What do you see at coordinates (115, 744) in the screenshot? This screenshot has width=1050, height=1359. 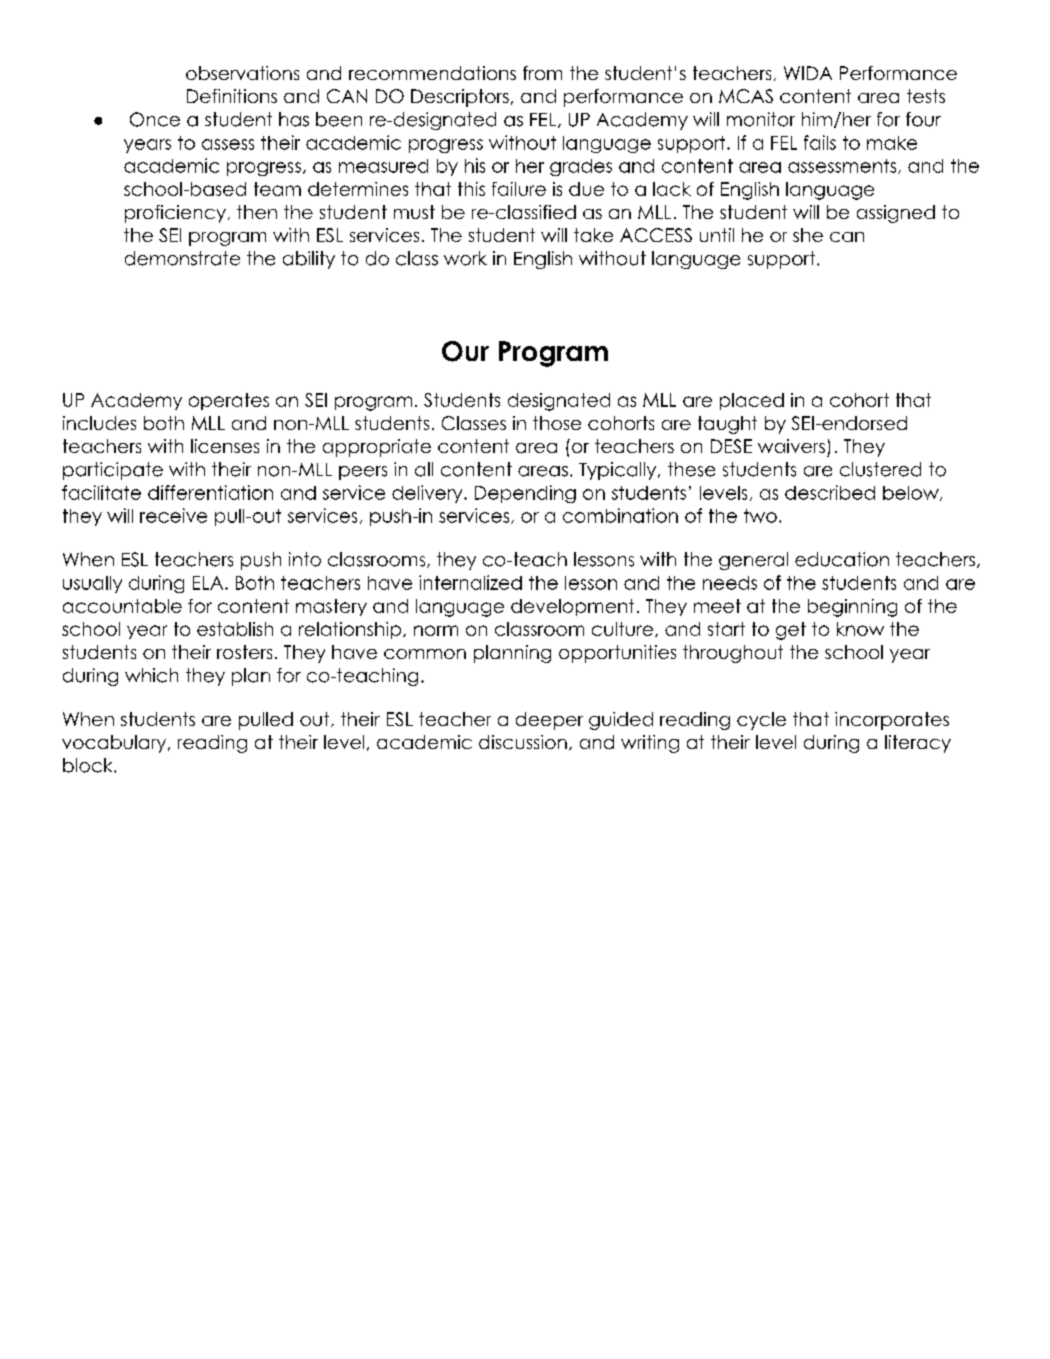 I see `vocabulary` at bounding box center [115, 744].
